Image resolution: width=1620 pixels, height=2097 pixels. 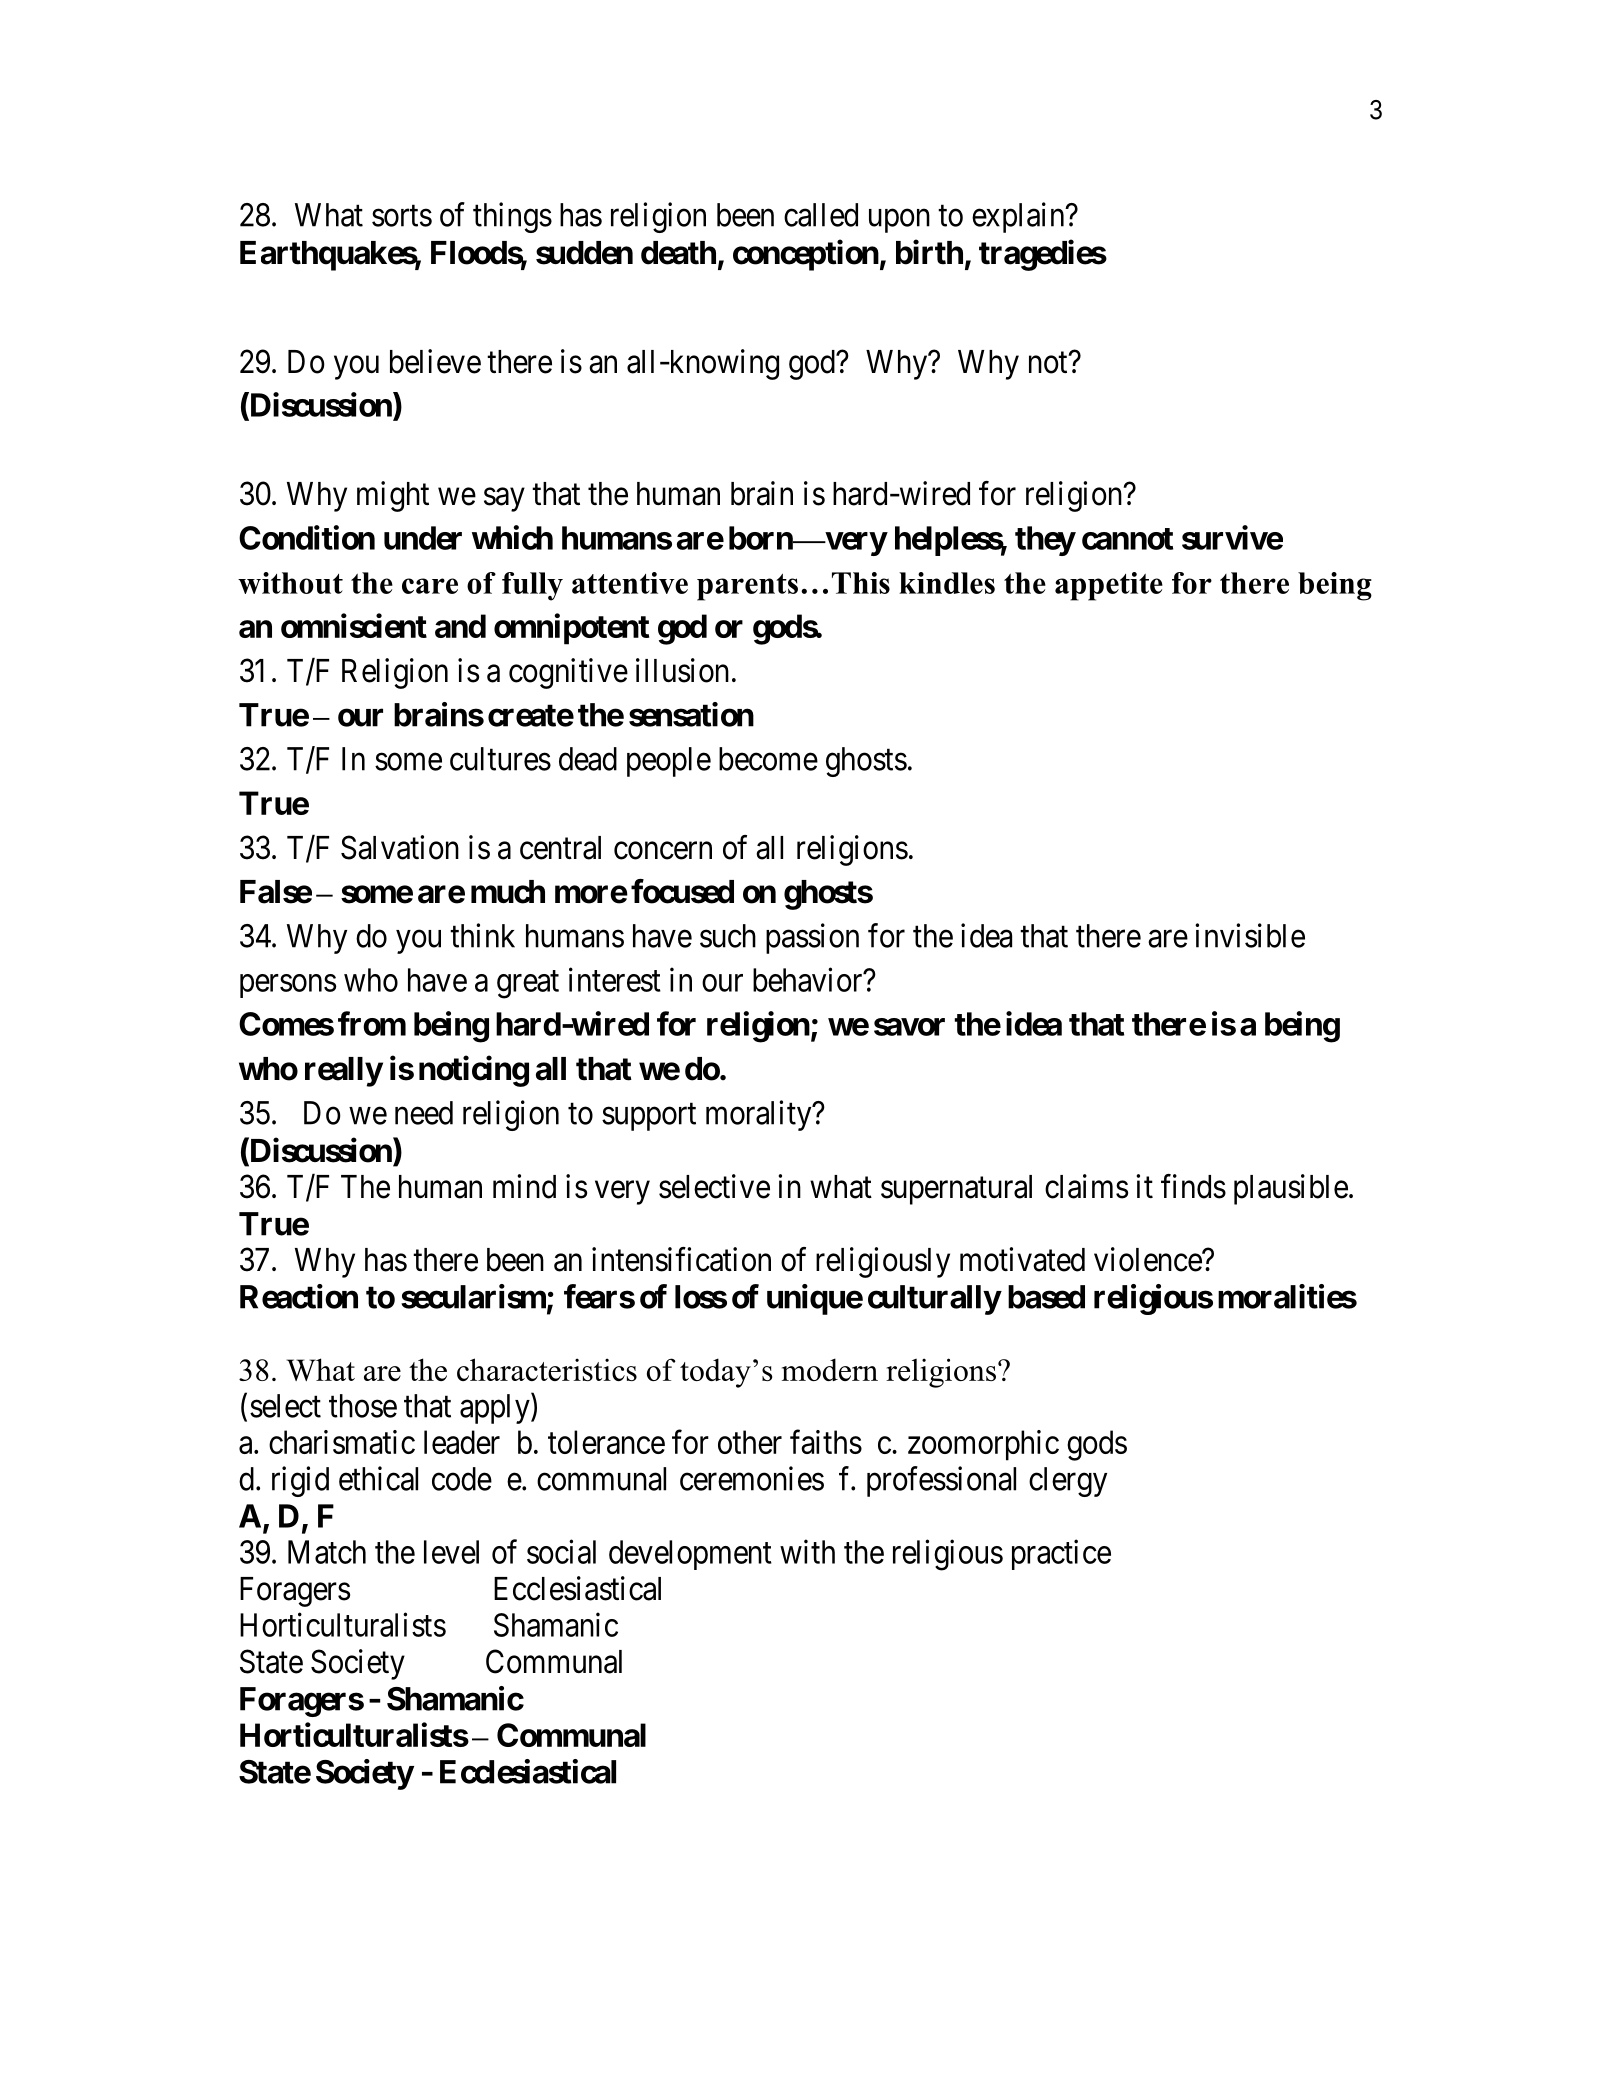 What do you see at coordinates (806, 255) in the screenshot?
I see `conception` at bounding box center [806, 255].
